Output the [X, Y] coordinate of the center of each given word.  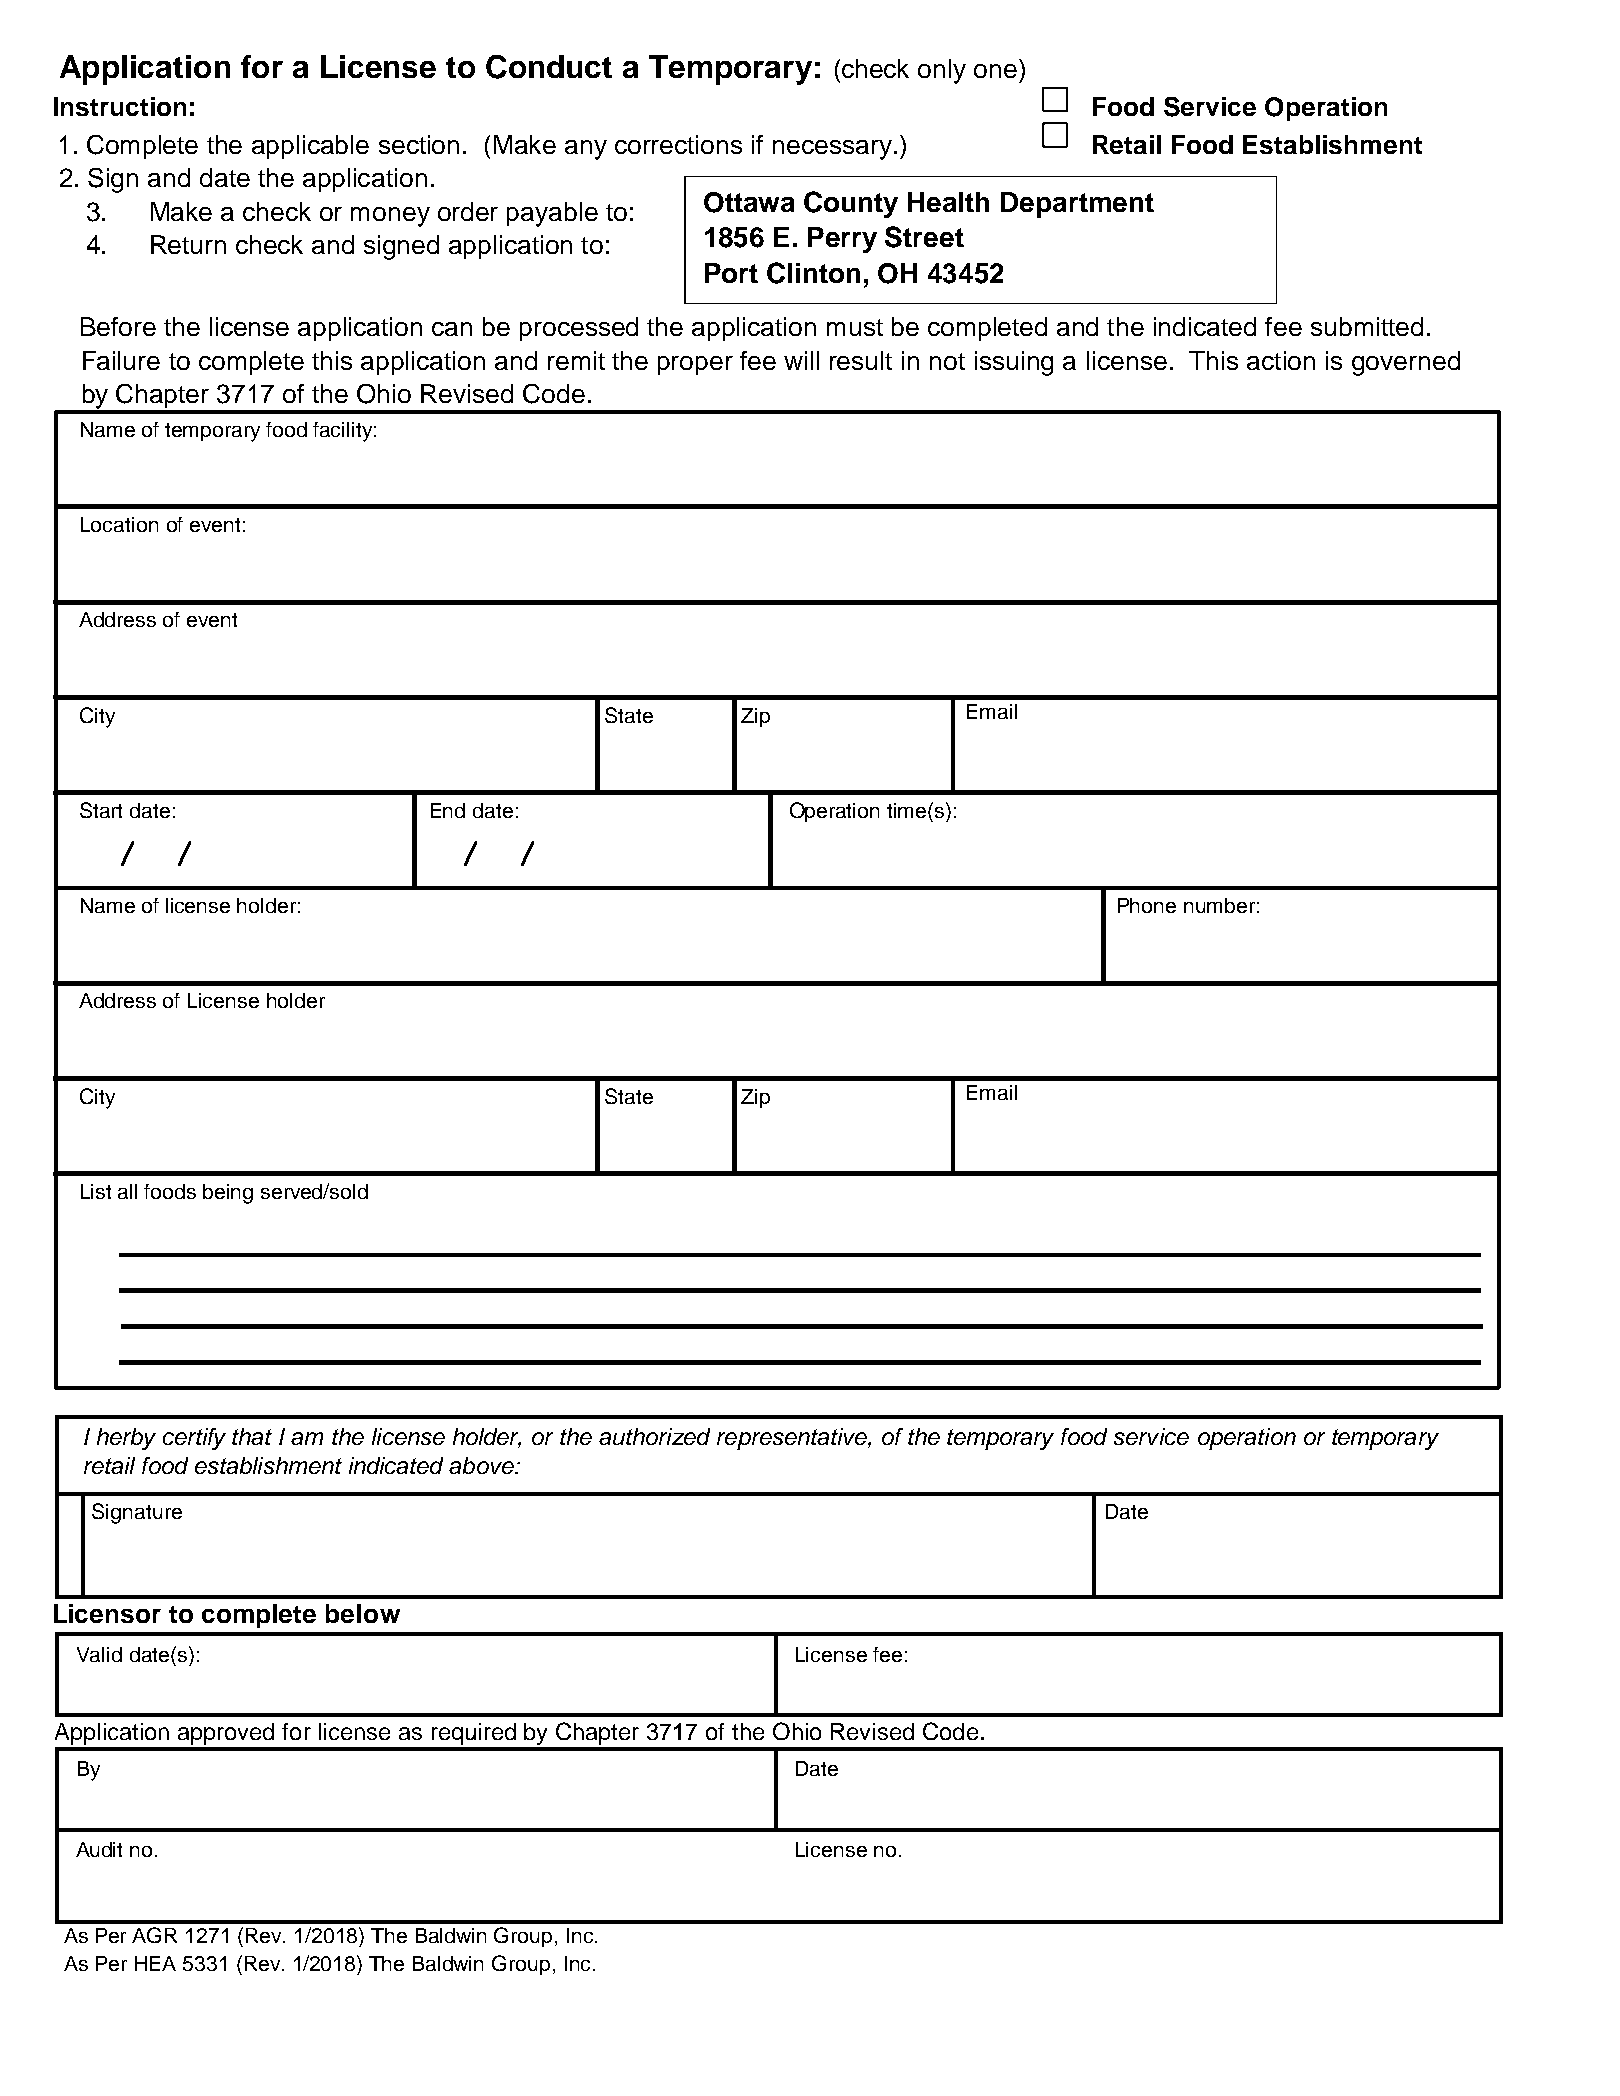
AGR [154, 1935]
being [228, 1194]
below [363, 1613]
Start [101, 810]
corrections [678, 144]
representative [793, 1439]
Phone [1147, 905]
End [448, 810]
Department [1077, 205]
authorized [654, 1436]
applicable [310, 147]
